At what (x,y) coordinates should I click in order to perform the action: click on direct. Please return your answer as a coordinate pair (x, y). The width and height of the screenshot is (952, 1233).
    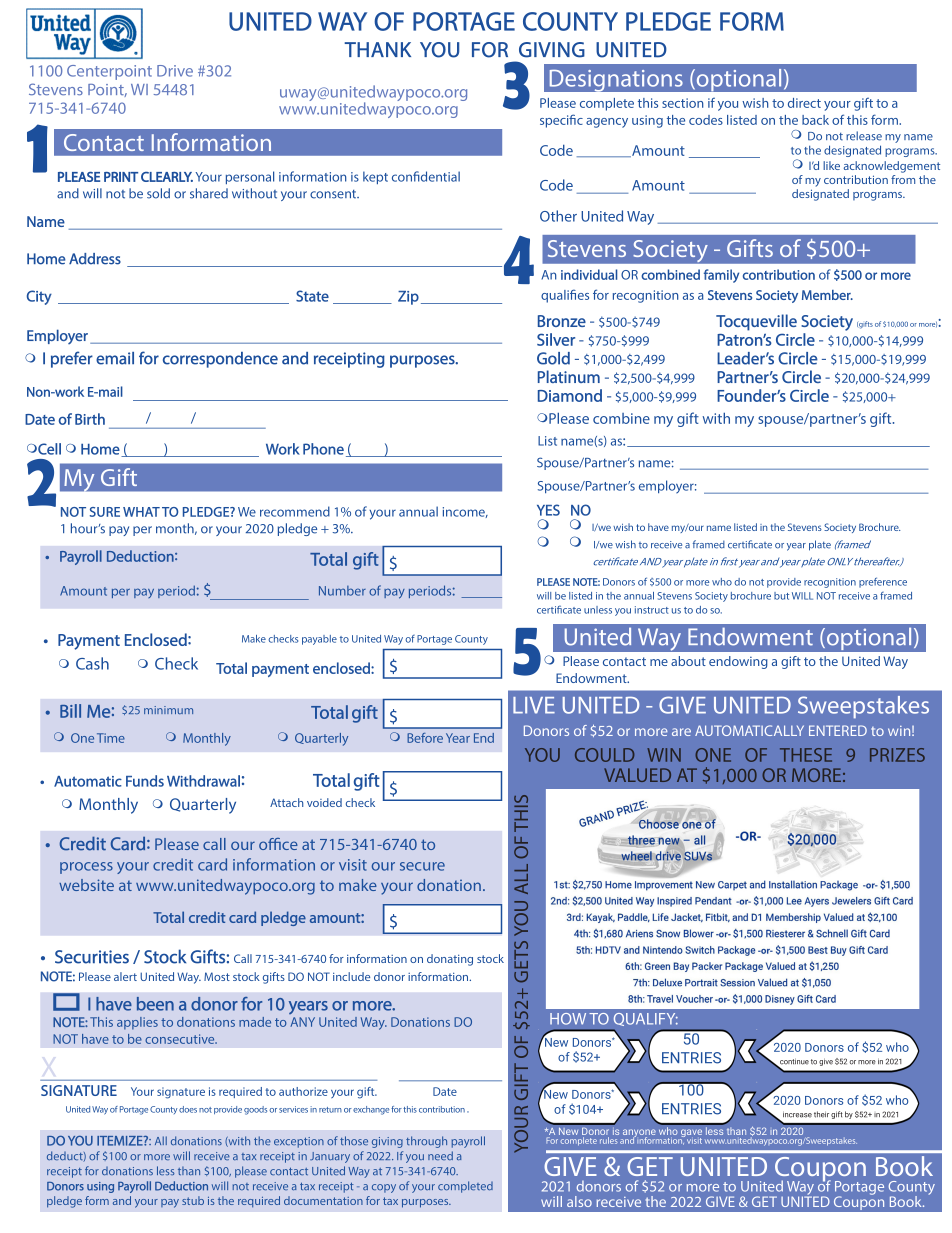
    Looking at the image, I should click on (804, 103).
